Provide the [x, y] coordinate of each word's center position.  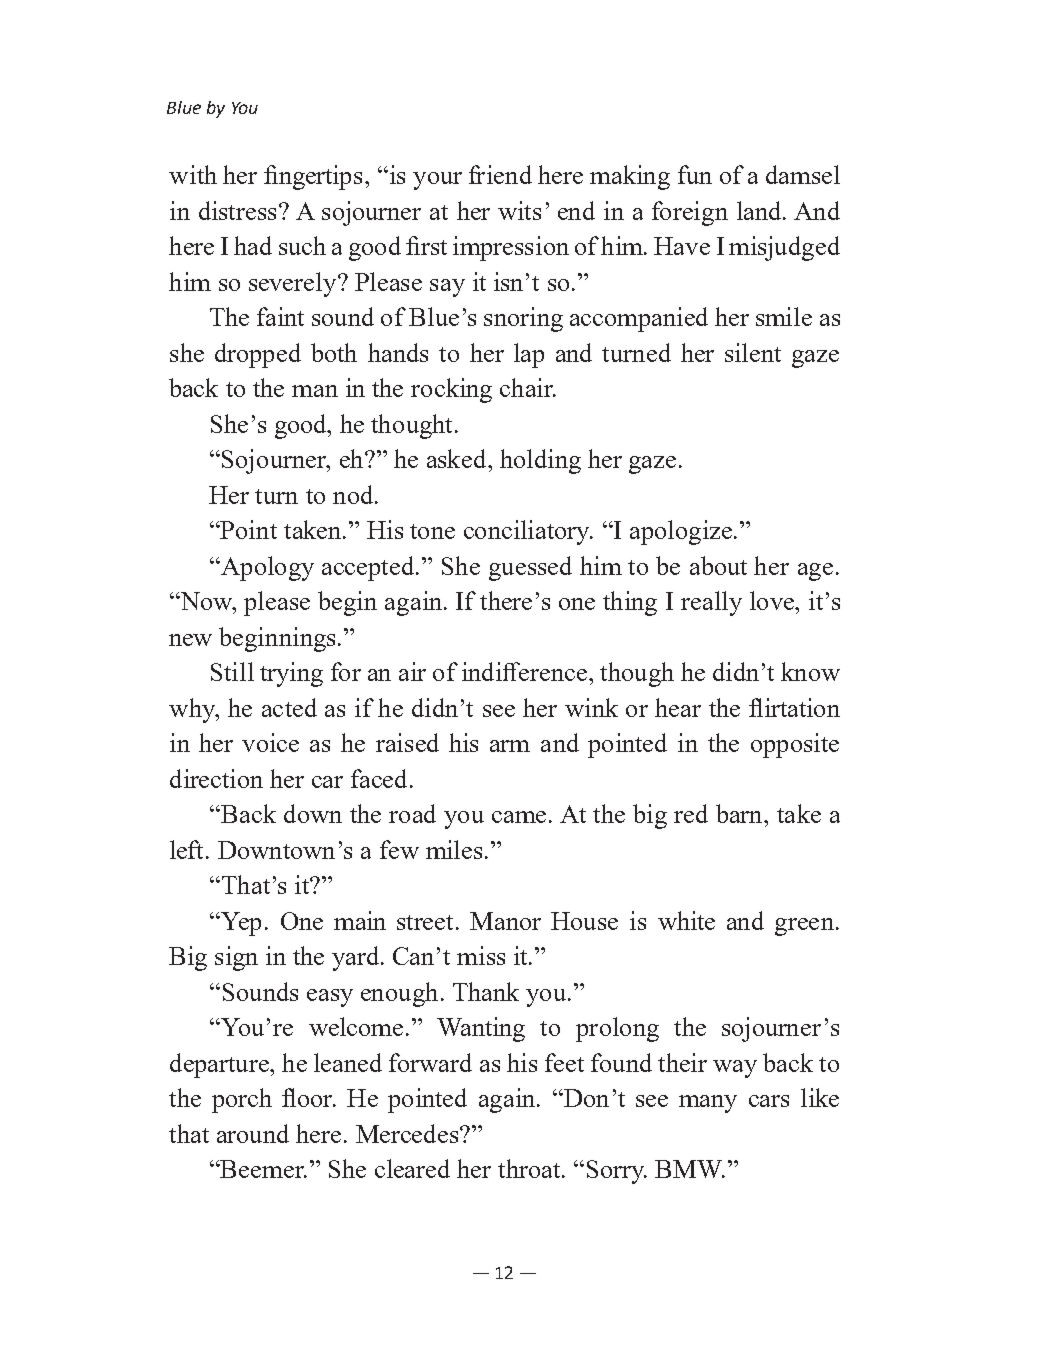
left [188, 849]
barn [740, 813]
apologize [681, 532]
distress [237, 210]
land [760, 210]
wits [519, 210]
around [253, 1133]
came [519, 817]
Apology [266, 568]
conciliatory [528, 532]
